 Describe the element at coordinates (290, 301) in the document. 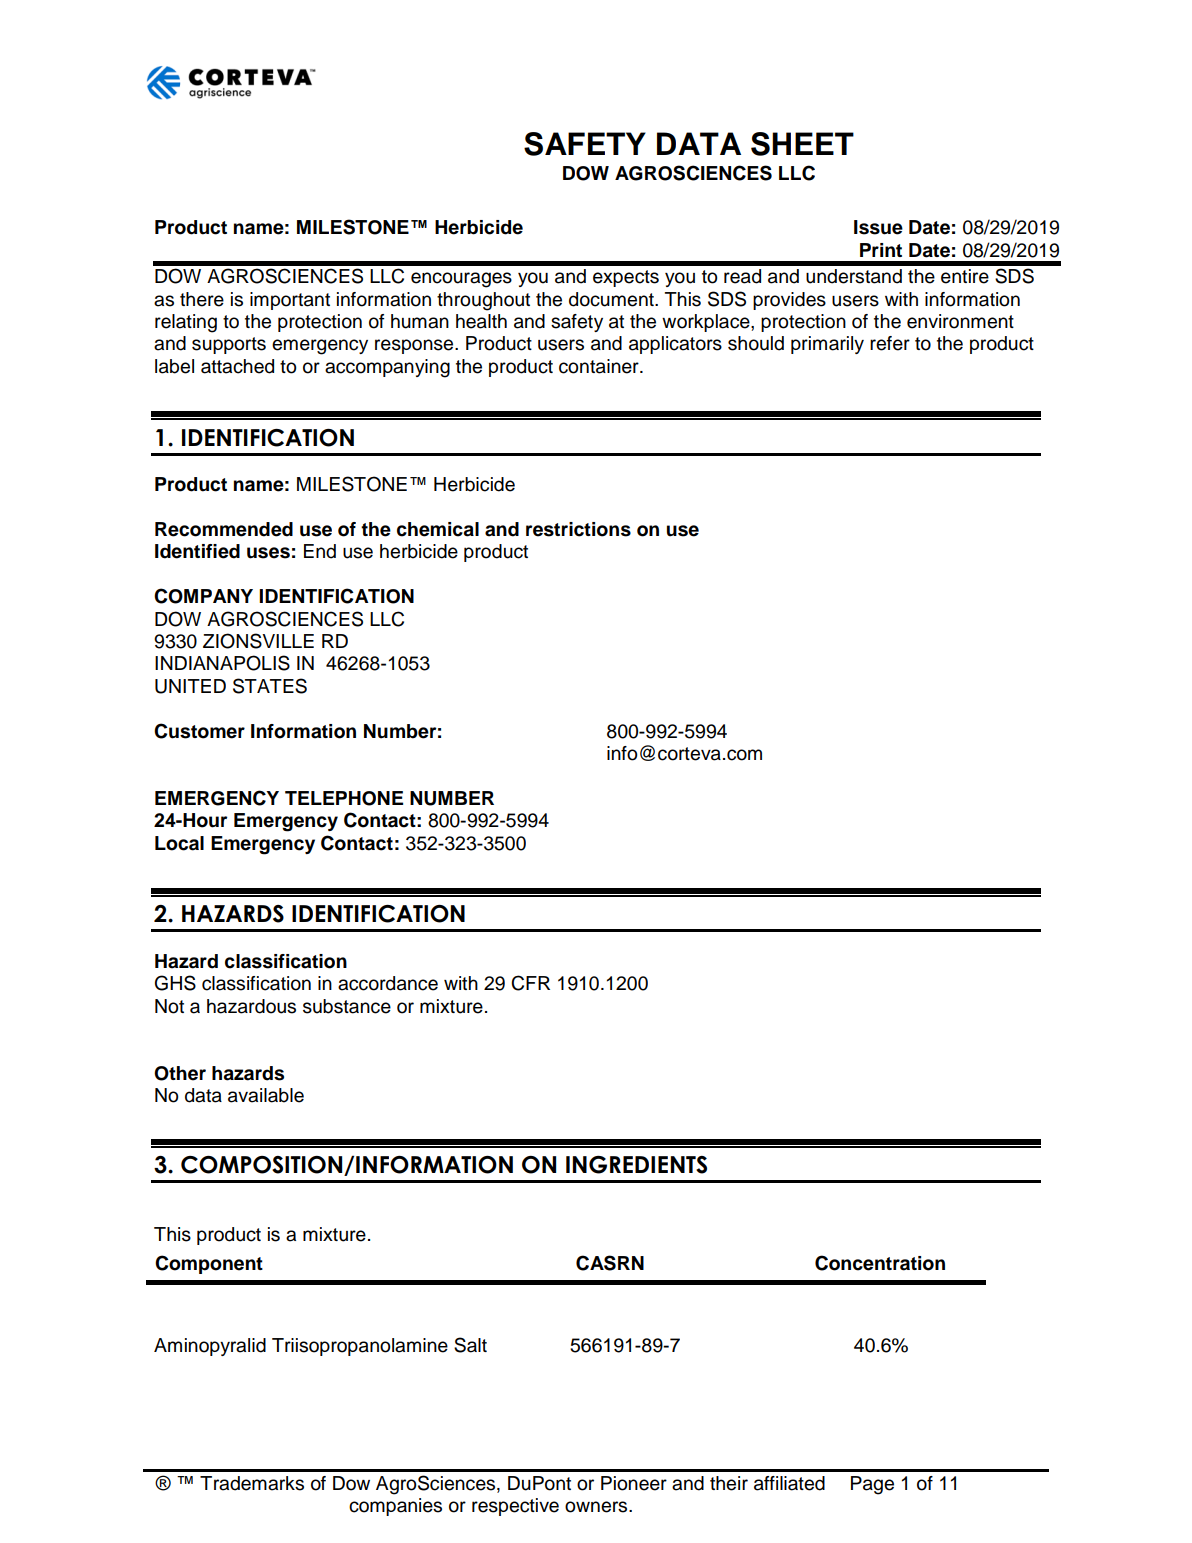

I see `important` at that location.
